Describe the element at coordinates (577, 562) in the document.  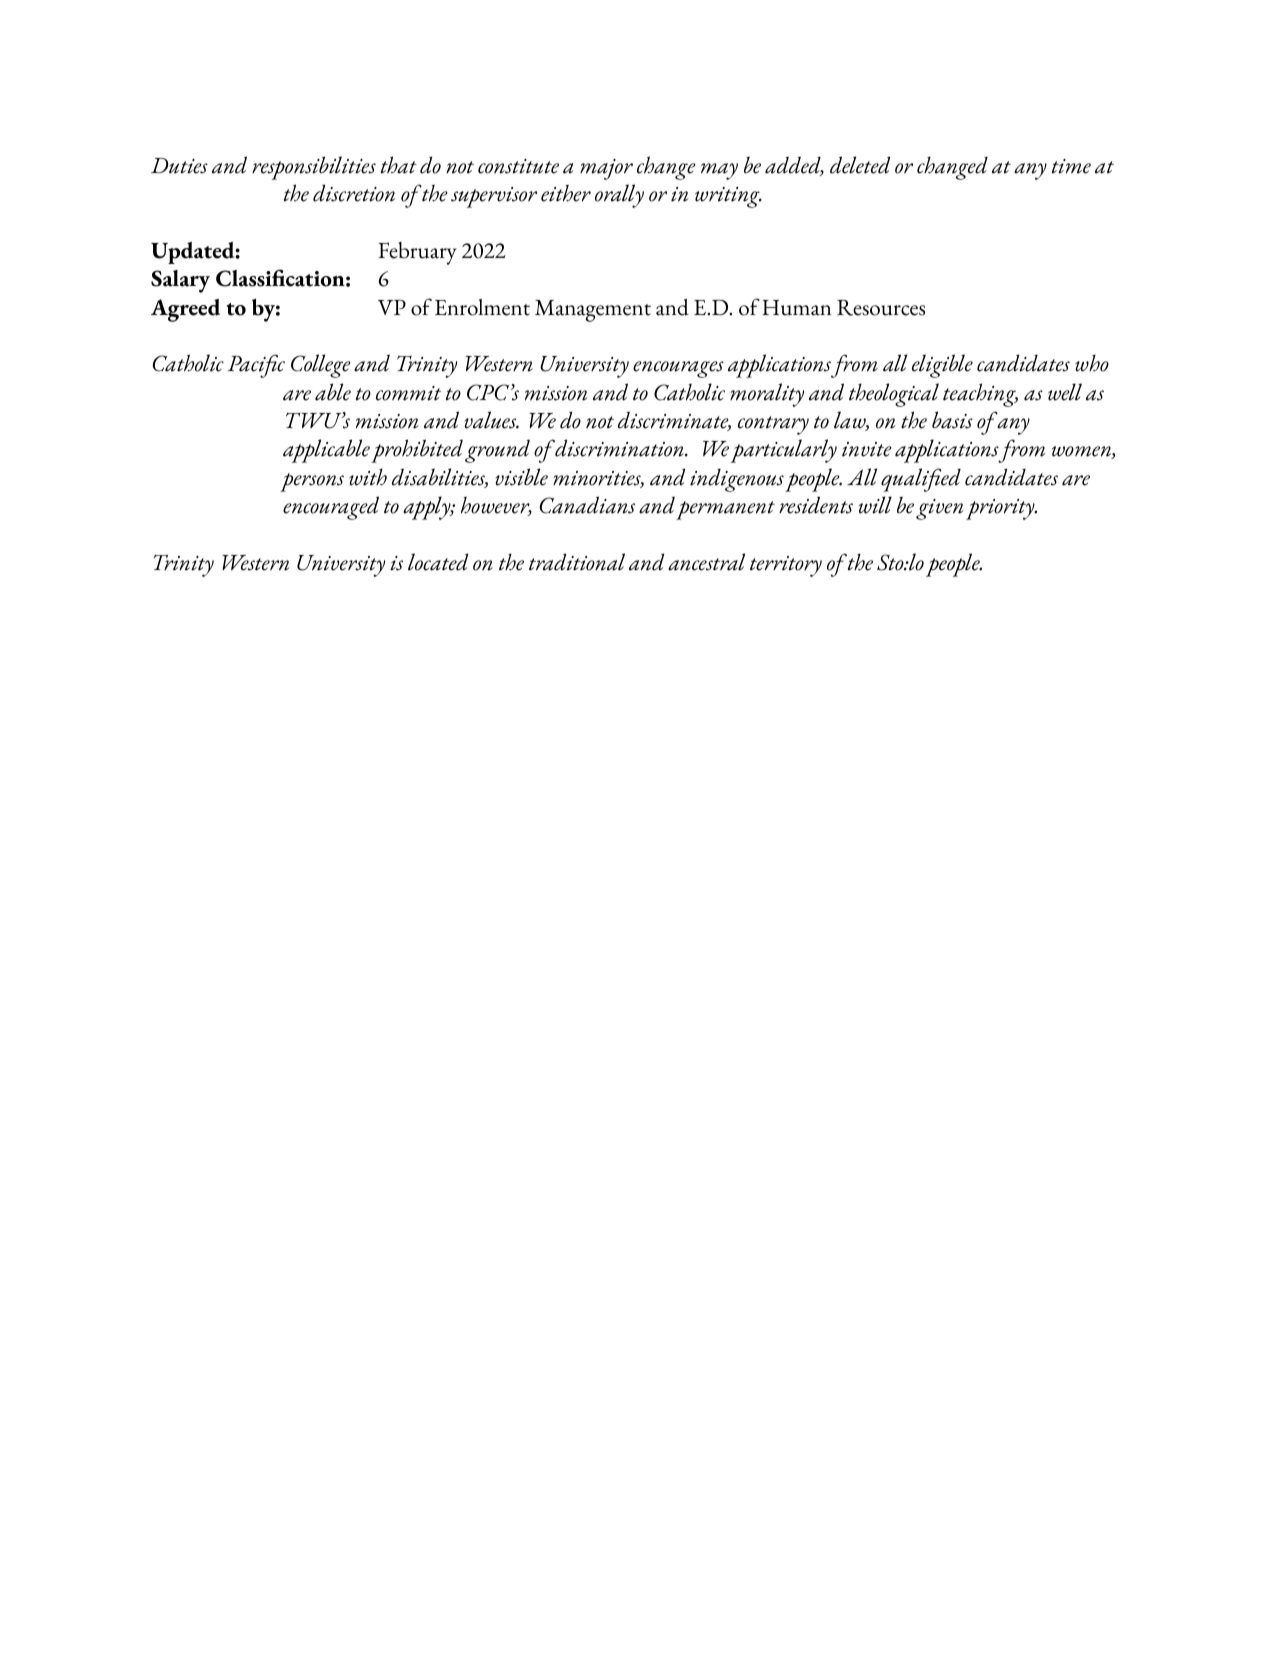
I see `traditional` at that location.
